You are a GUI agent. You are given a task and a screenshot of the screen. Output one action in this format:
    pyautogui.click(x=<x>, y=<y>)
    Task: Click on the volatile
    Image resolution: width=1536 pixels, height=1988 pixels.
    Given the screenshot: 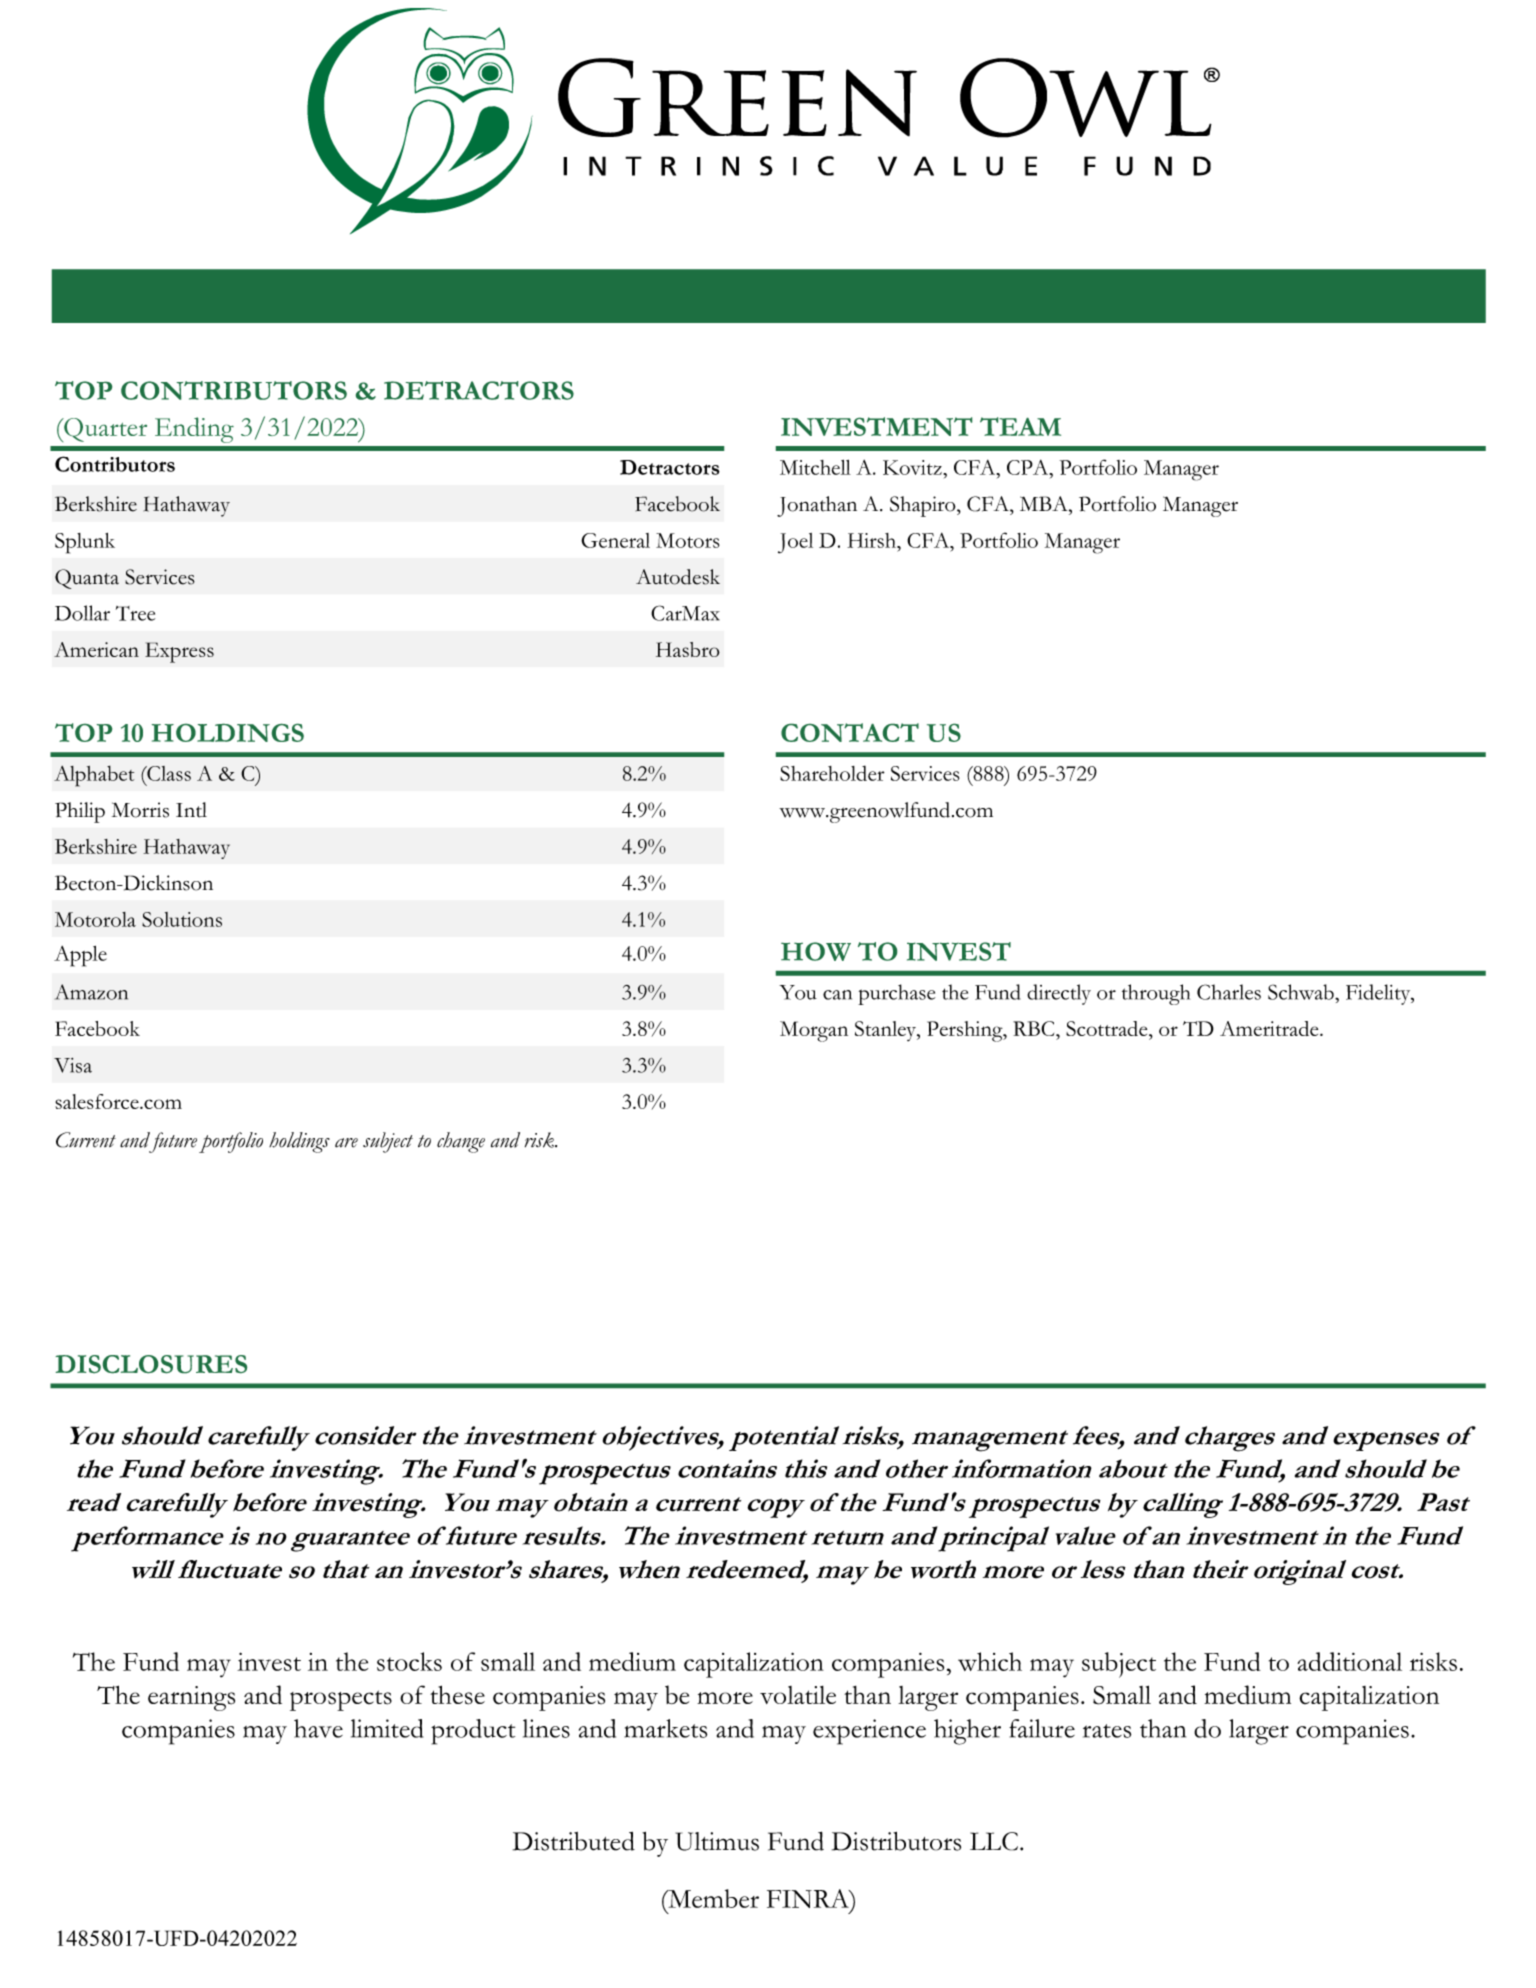 What is the action you would take?
    pyautogui.click(x=798, y=1695)
